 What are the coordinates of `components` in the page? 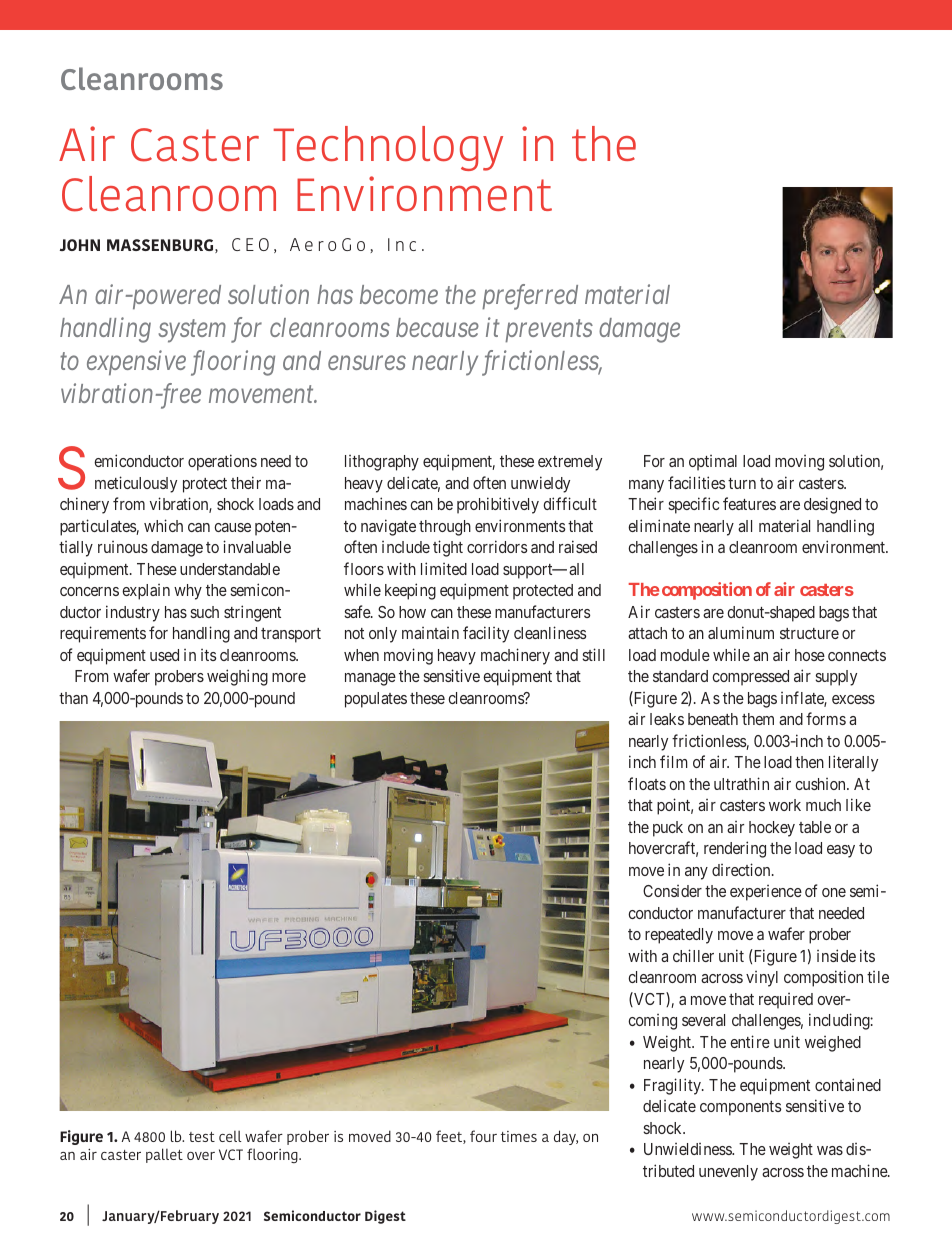 It's located at (740, 1108).
